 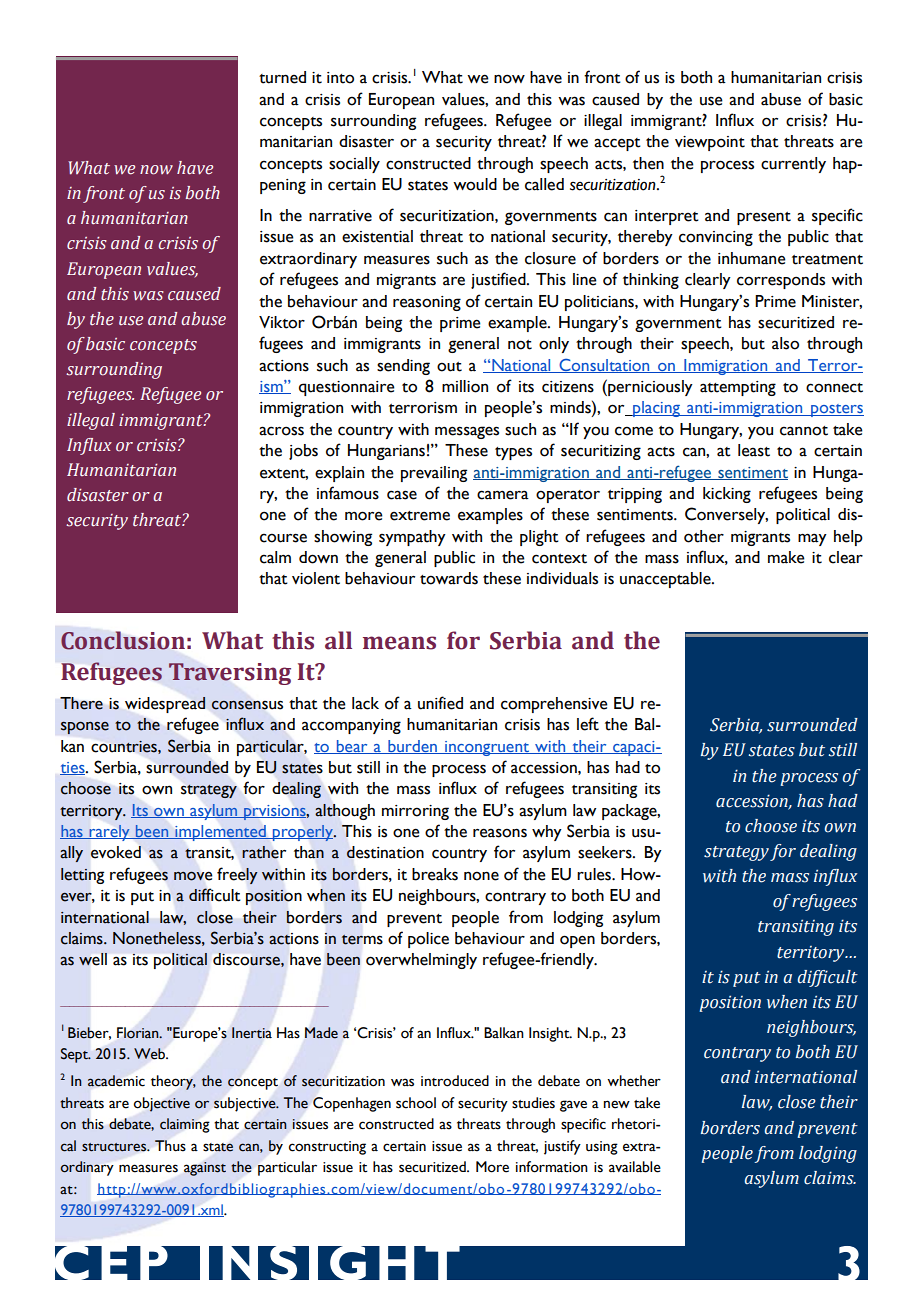 I want to click on Viktor, so click(x=282, y=322).
